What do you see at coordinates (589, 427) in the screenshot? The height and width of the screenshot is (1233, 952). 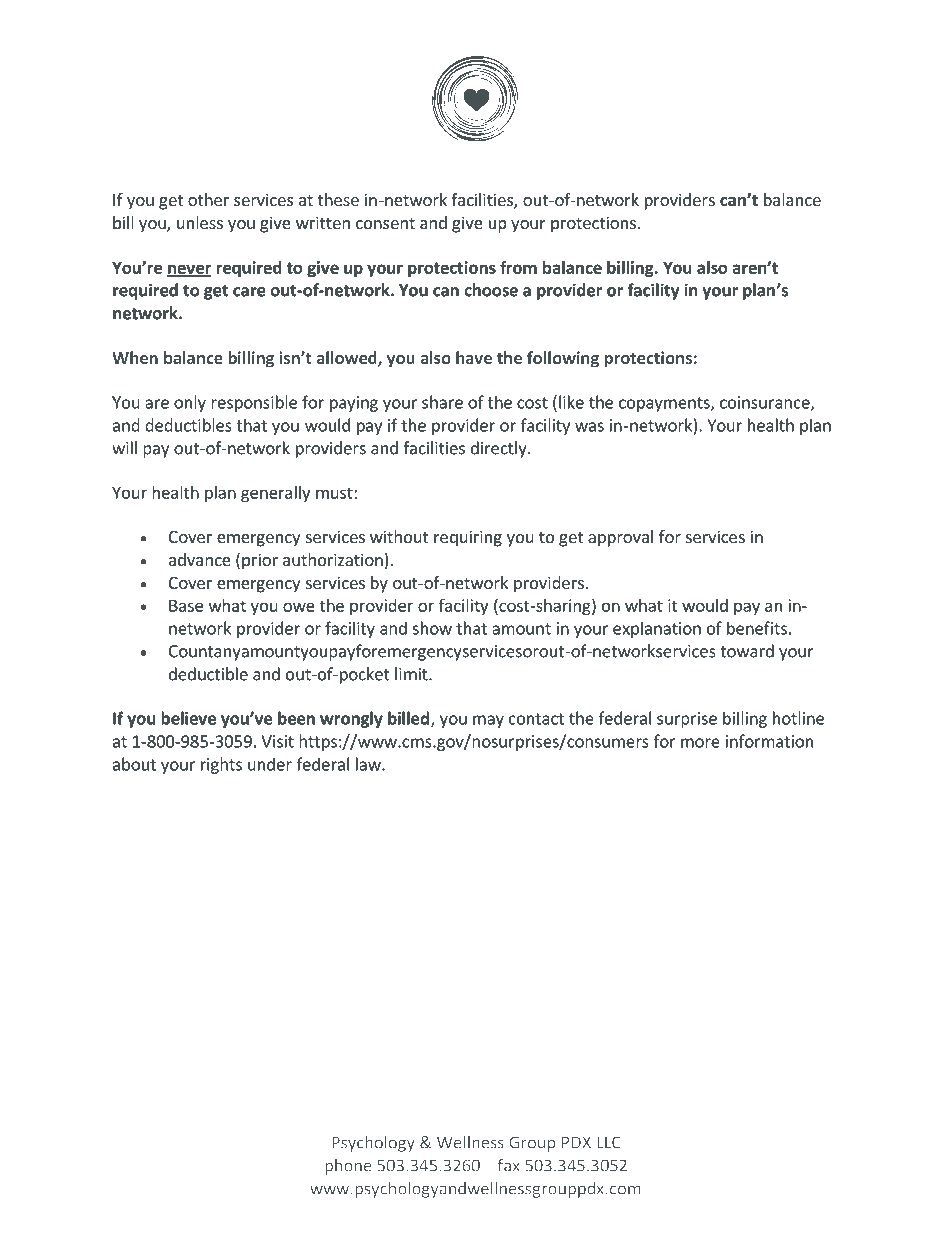 I see `was` at bounding box center [589, 427].
